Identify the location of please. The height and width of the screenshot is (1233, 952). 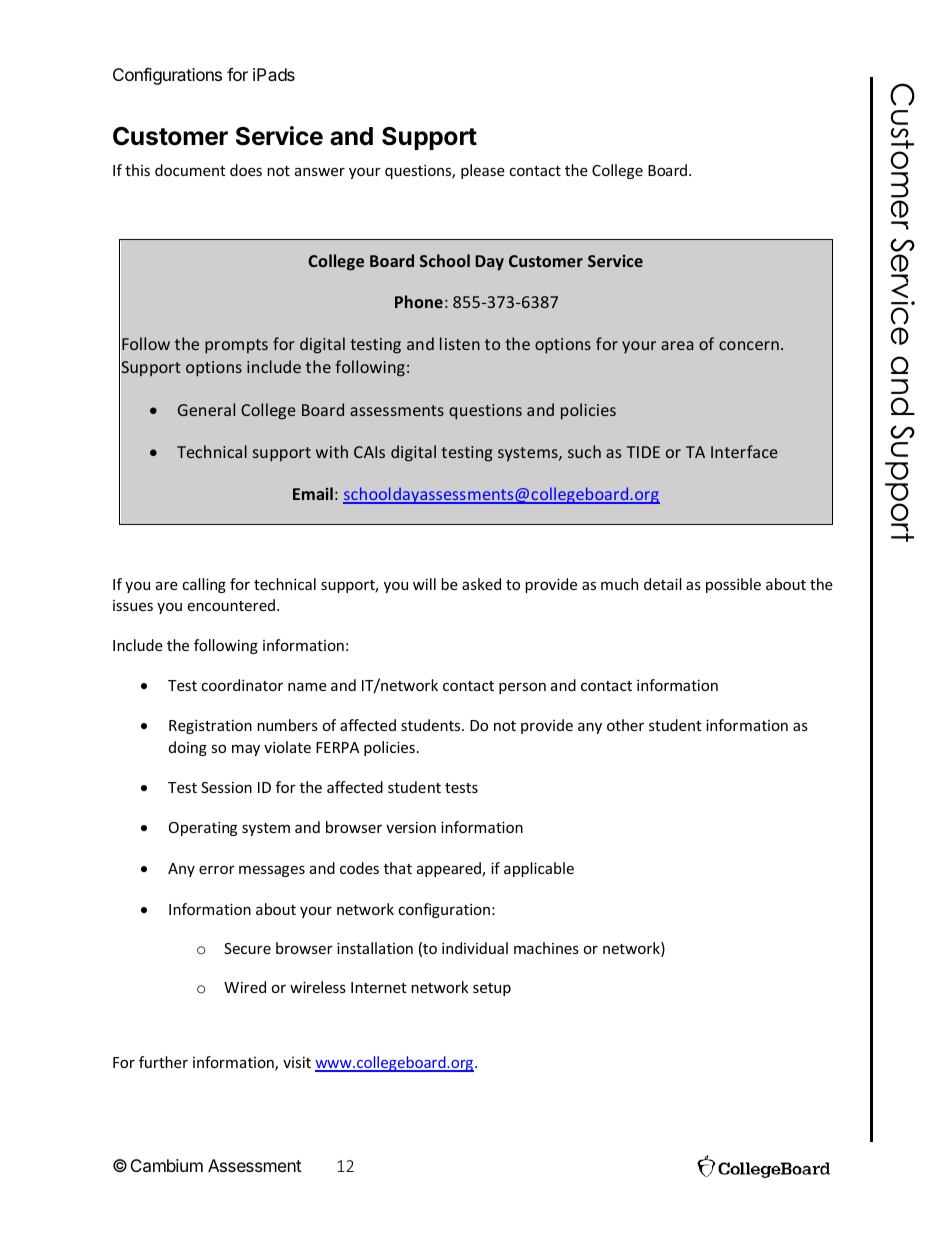
(483, 171).
